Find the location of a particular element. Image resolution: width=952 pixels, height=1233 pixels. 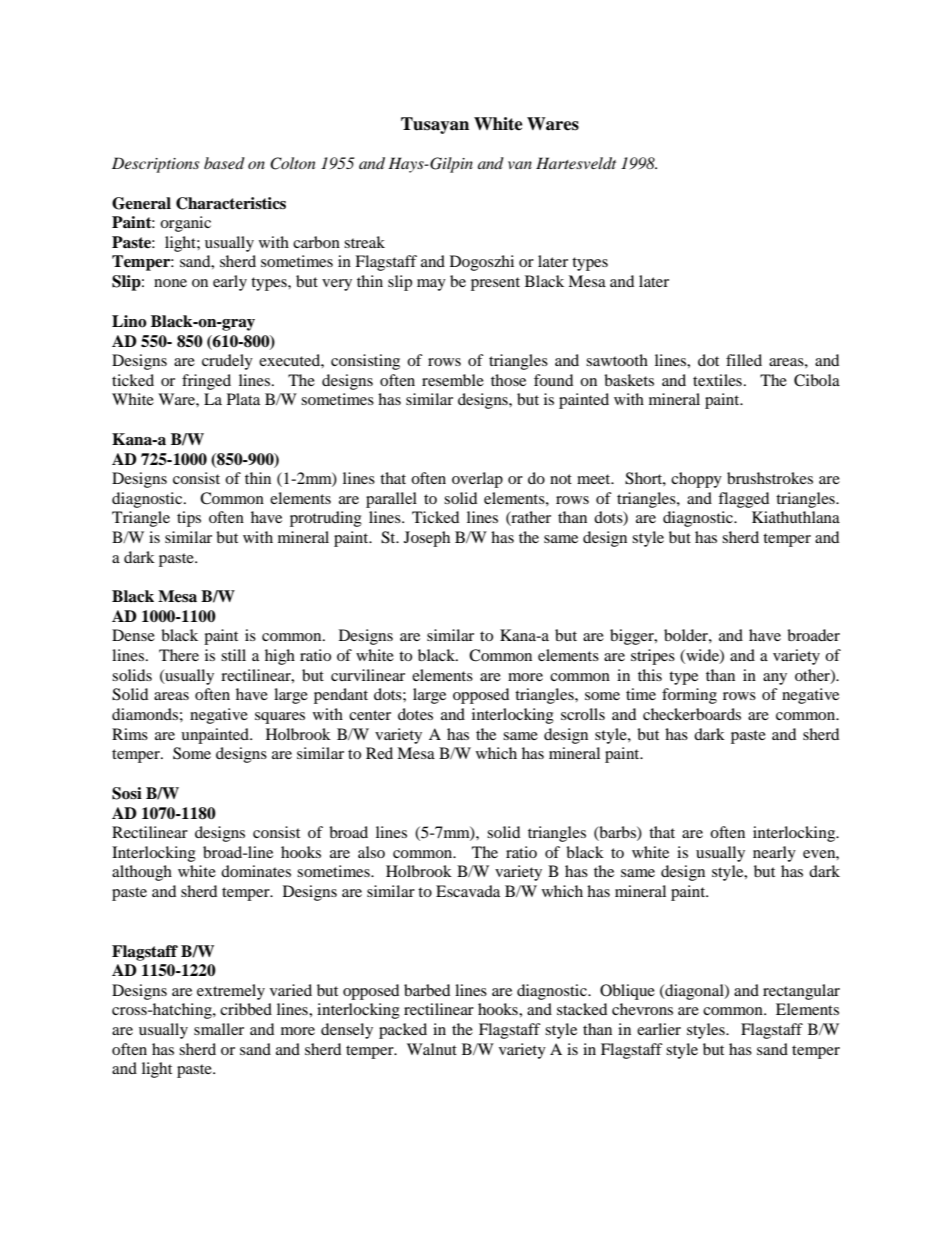

overlap is located at coordinates (477, 480).
